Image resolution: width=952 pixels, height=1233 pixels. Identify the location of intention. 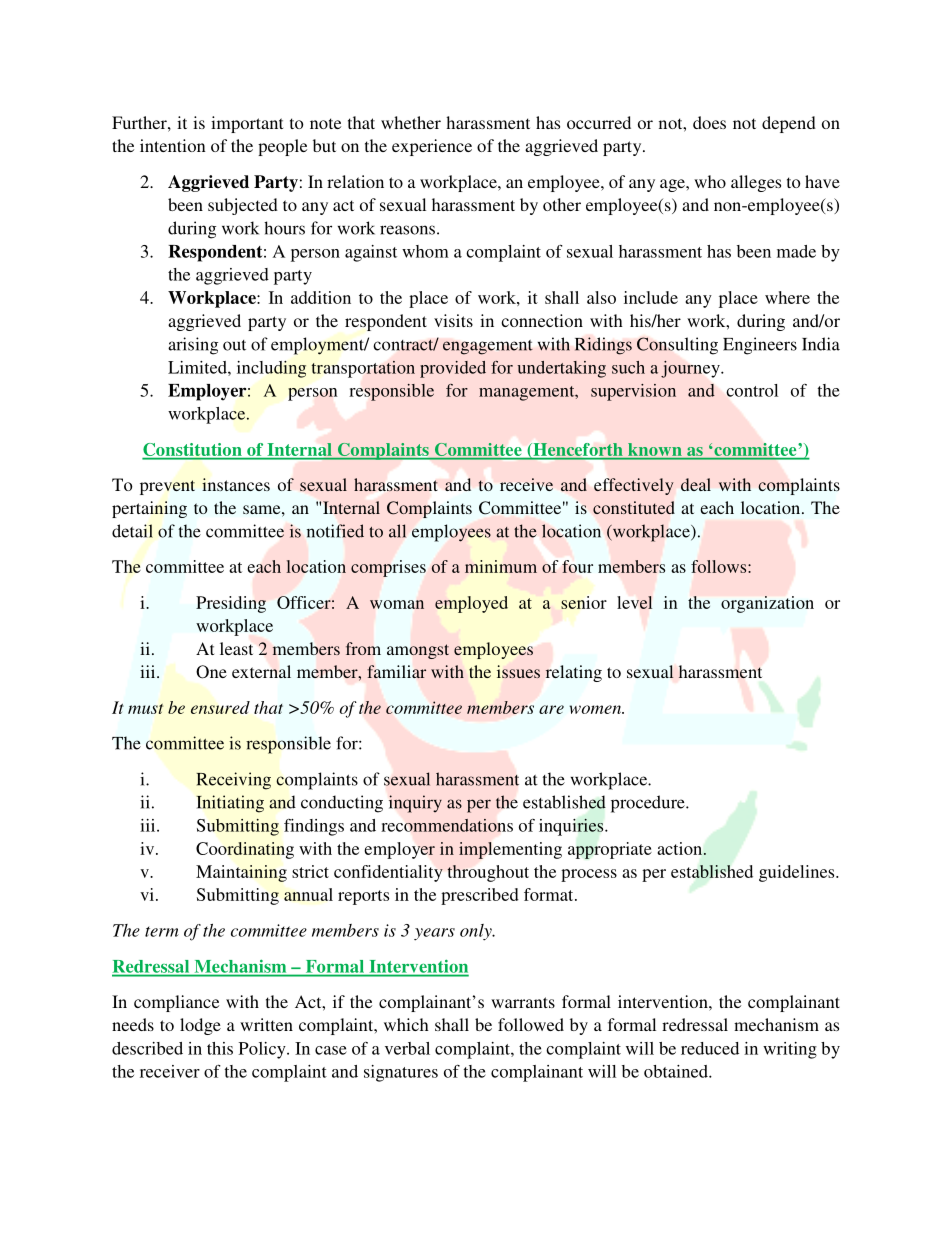
(173, 145).
